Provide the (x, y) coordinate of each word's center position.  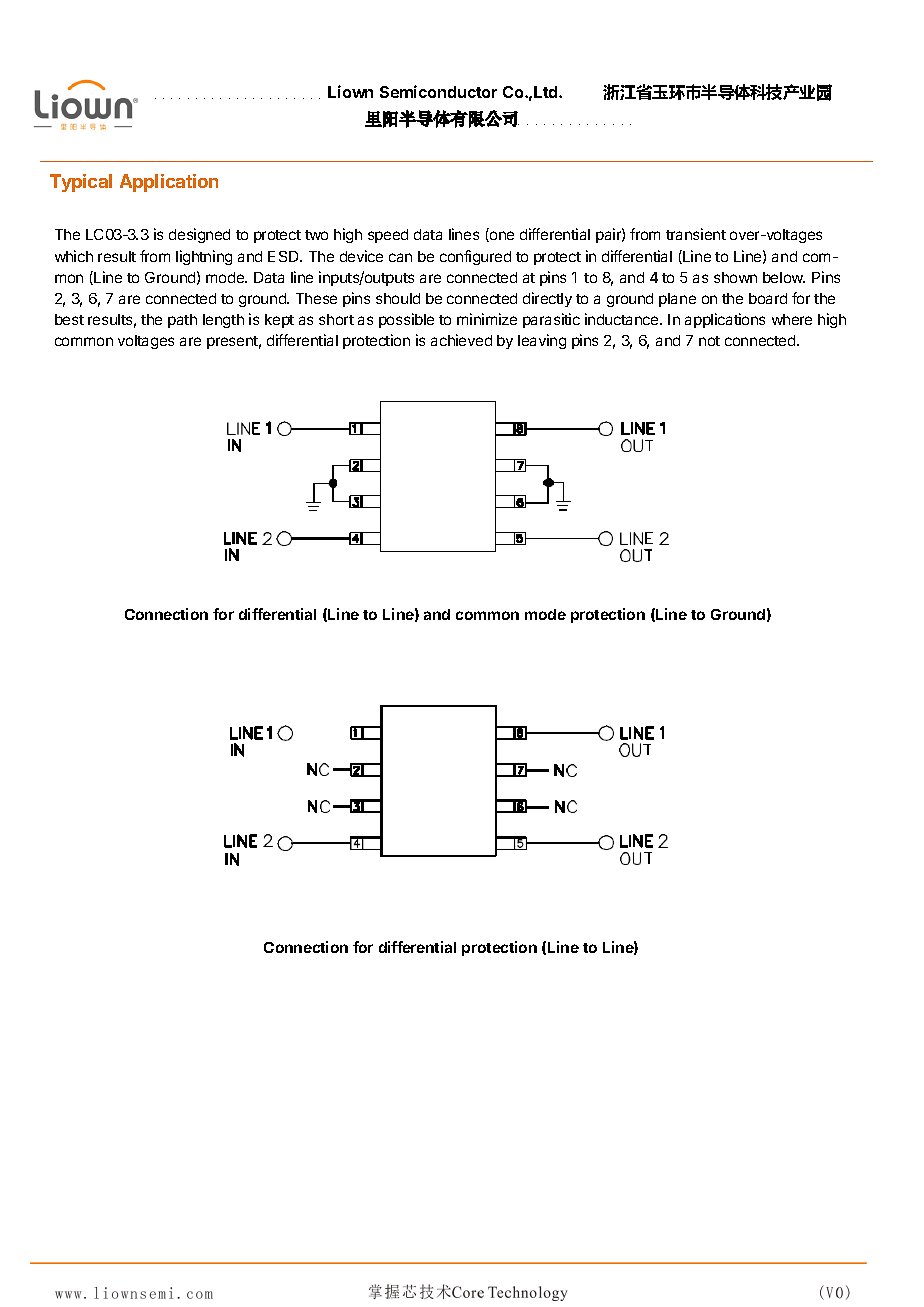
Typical (81, 183)
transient (696, 234)
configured (475, 257)
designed (199, 235)
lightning (204, 257)
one (501, 236)
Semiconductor (438, 91)
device (361, 256)
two (316, 235)
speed (388, 236)
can (400, 257)
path (182, 321)
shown (735, 277)
